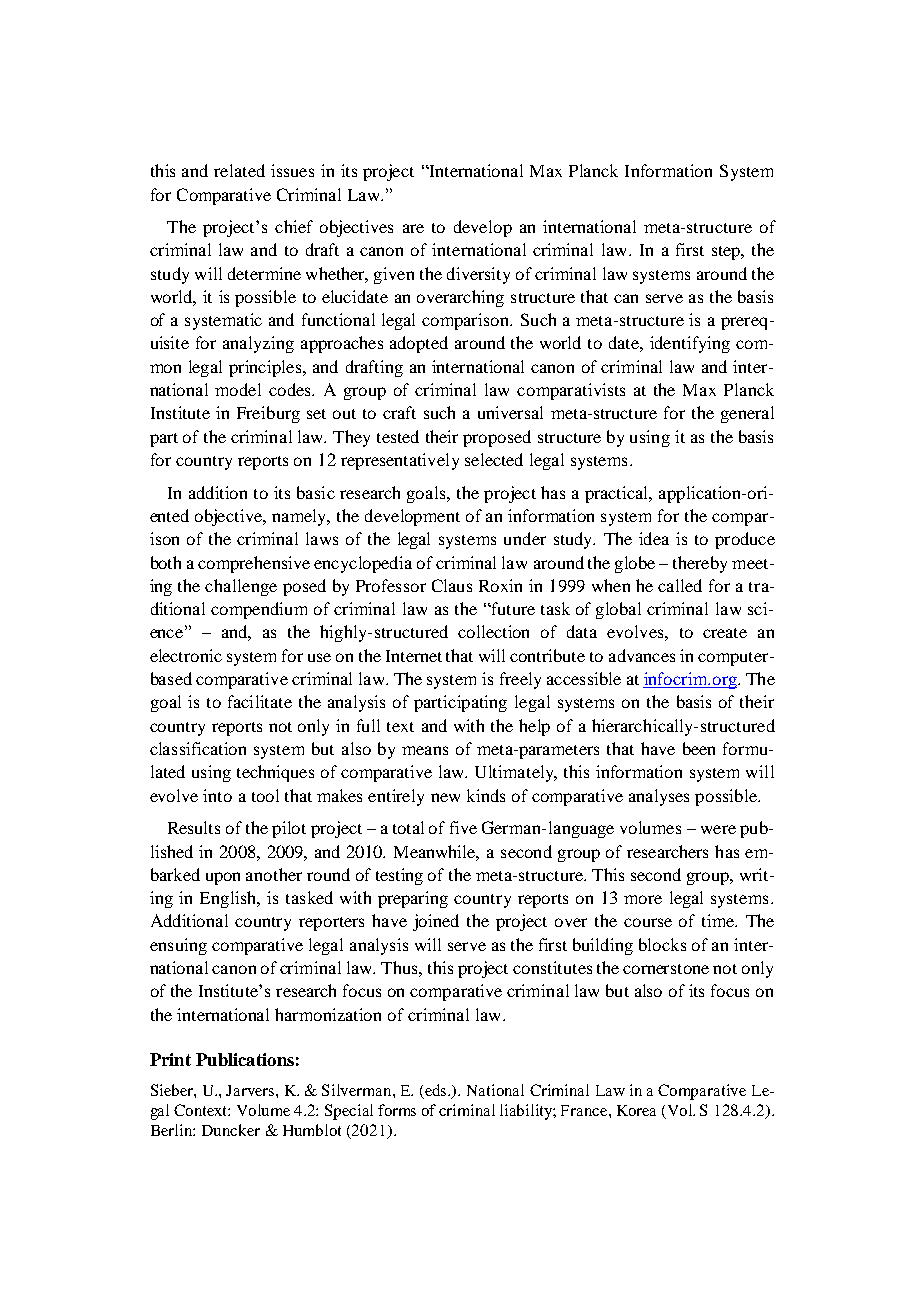 The width and height of the screenshot is (924, 1308). Describe the element at coordinates (493, 631) in the screenshot. I see `collection` at that location.
